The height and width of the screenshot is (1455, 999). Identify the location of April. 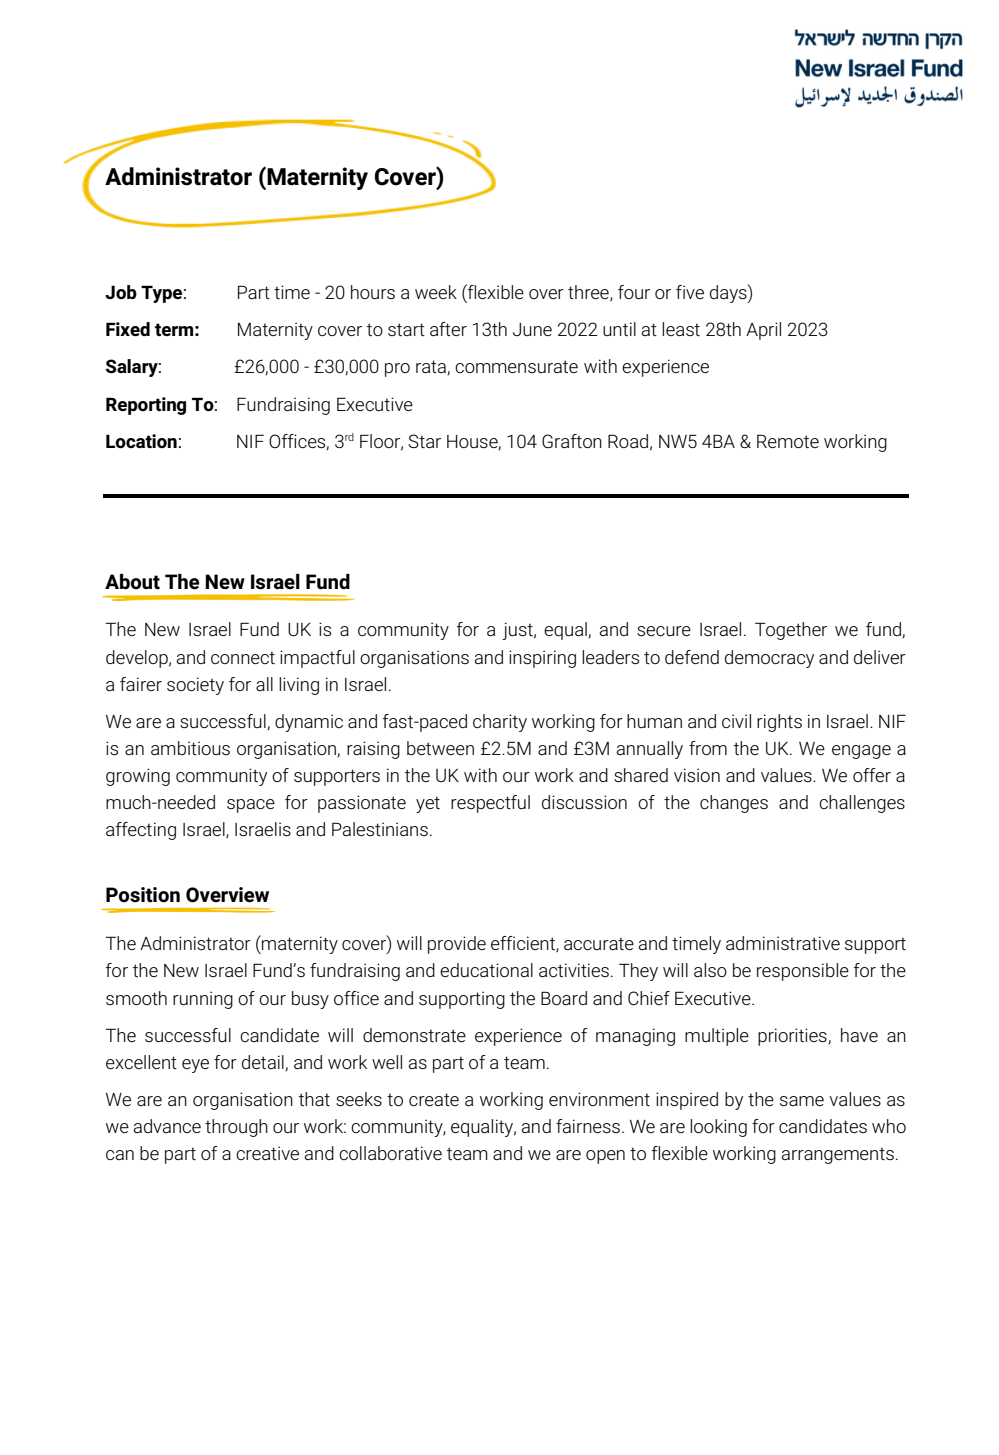
(763, 331).
